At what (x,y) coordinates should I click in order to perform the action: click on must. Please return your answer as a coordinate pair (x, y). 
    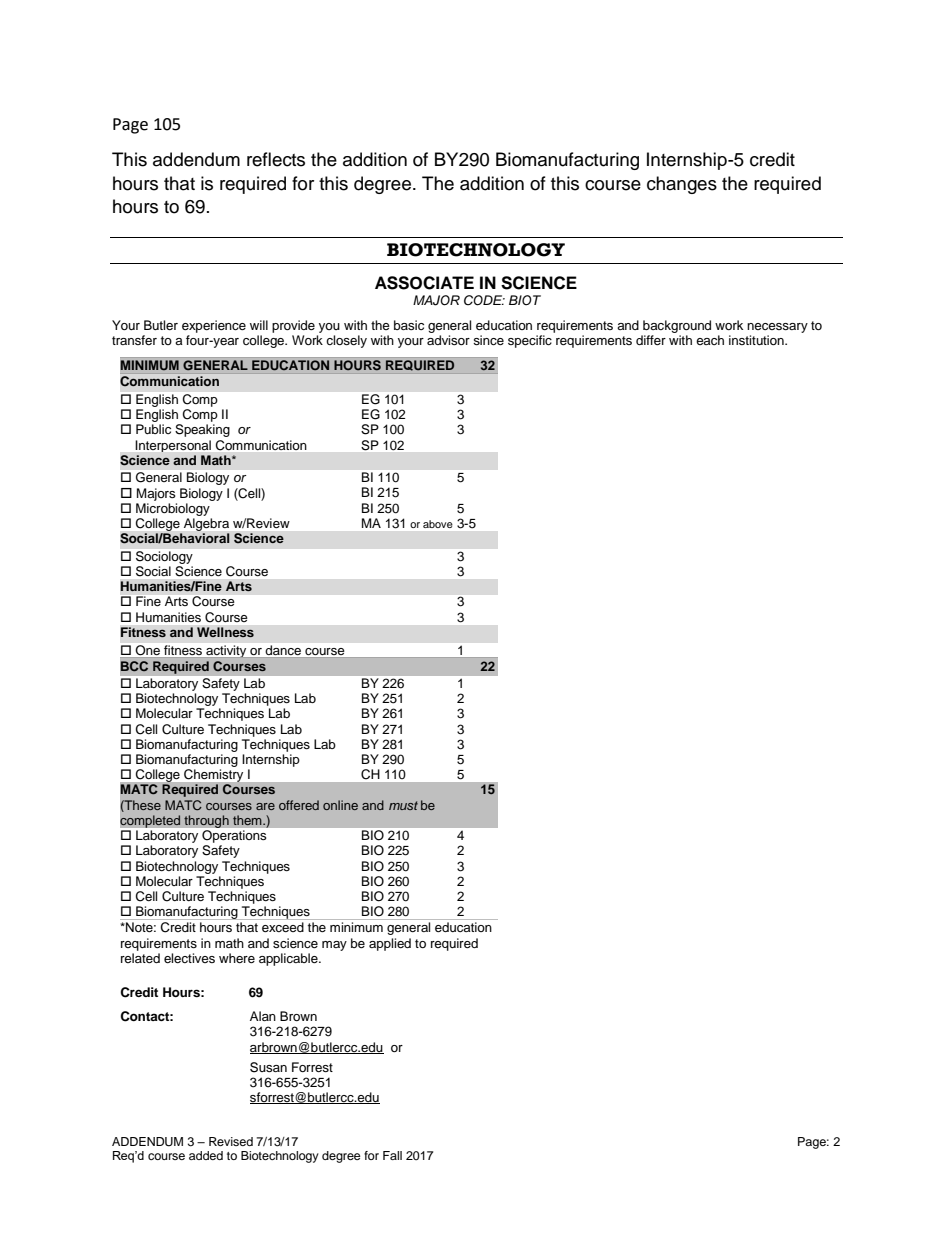
    Looking at the image, I should click on (403, 805).
